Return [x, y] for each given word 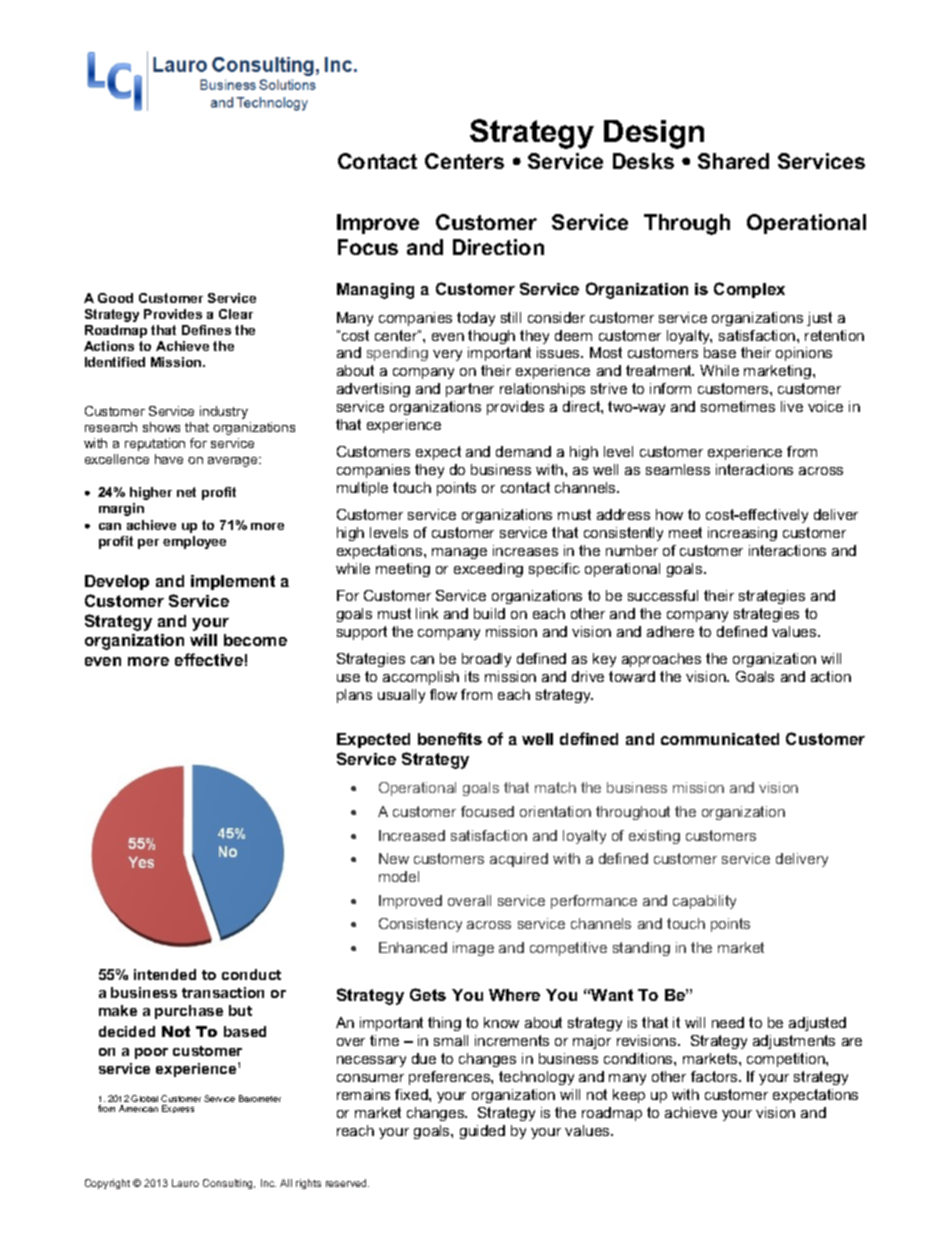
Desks [643, 161]
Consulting [229, 1184]
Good [115, 298]
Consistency [420, 925]
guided [482, 1132]
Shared [733, 161]
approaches [661, 660]
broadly [486, 660]
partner [470, 390]
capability [704, 902]
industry [224, 412]
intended [165, 974]
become [255, 640]
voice [825, 406]
